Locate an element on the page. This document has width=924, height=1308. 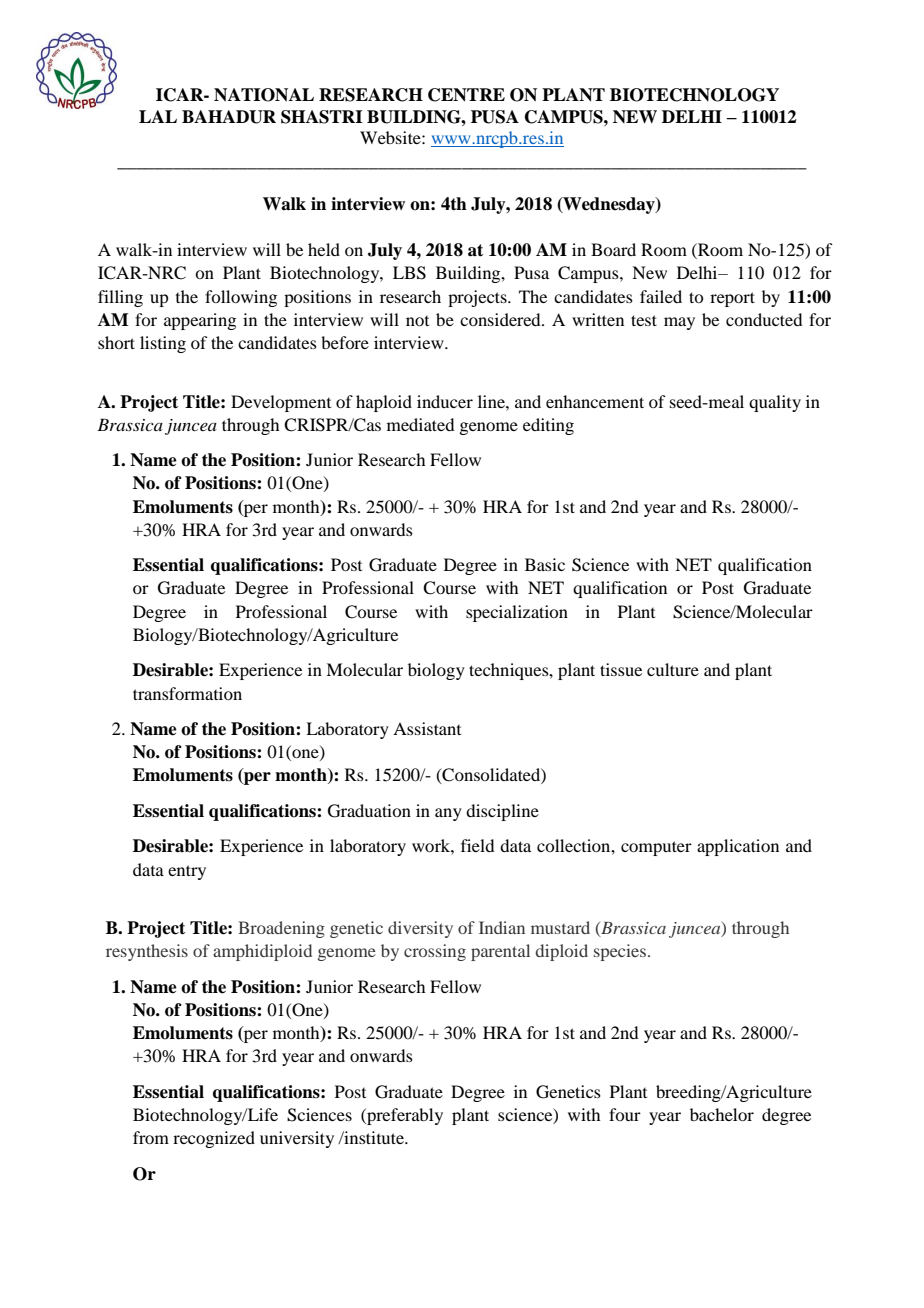
recognized is located at coordinates (214, 1139).
